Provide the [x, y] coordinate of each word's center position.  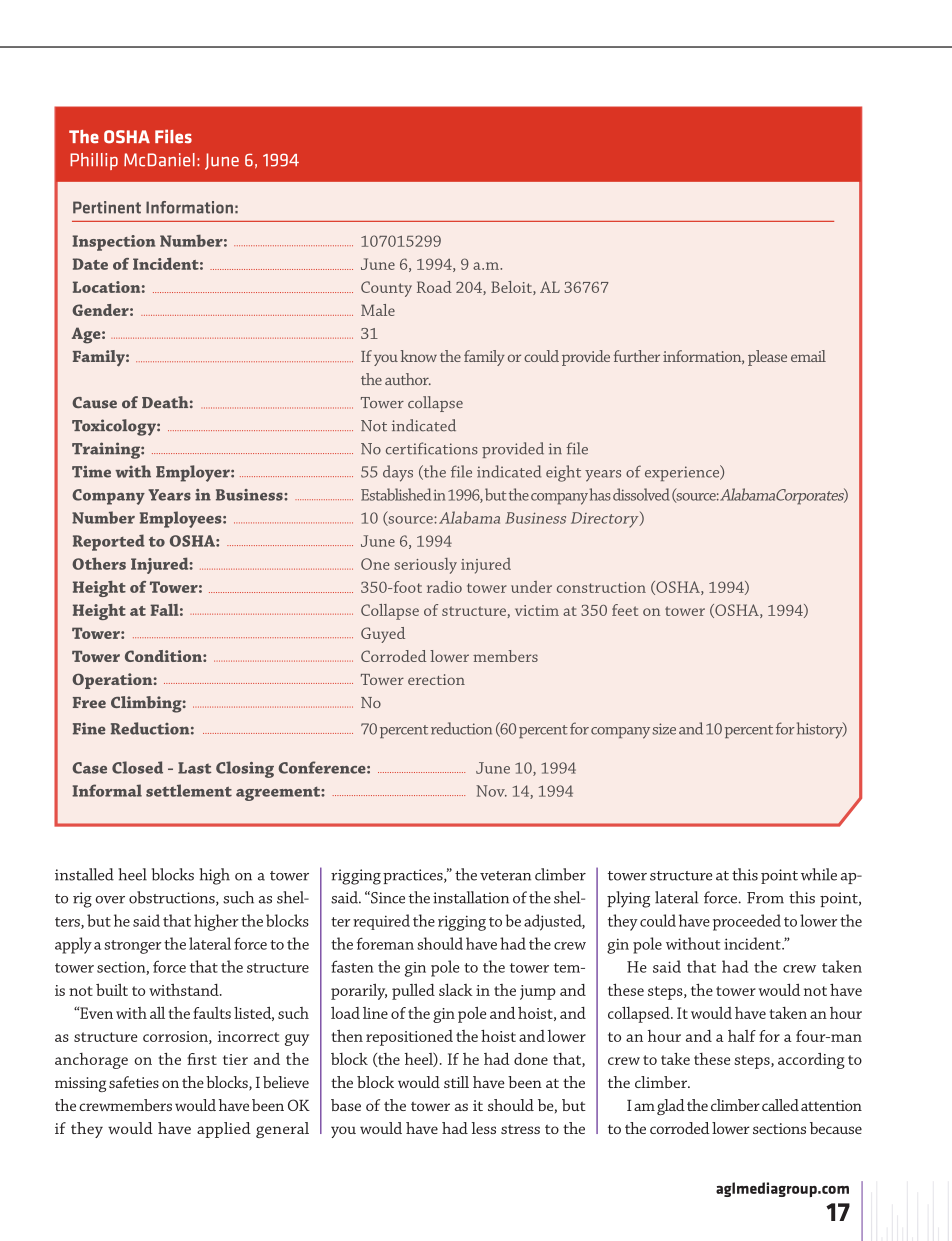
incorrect [248, 1036]
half [742, 1036]
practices [414, 876]
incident [753, 943]
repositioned [409, 1038]
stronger [133, 947]
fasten [352, 966]
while [819, 874]
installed [84, 874]
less [483, 1128]
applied [224, 1130]
